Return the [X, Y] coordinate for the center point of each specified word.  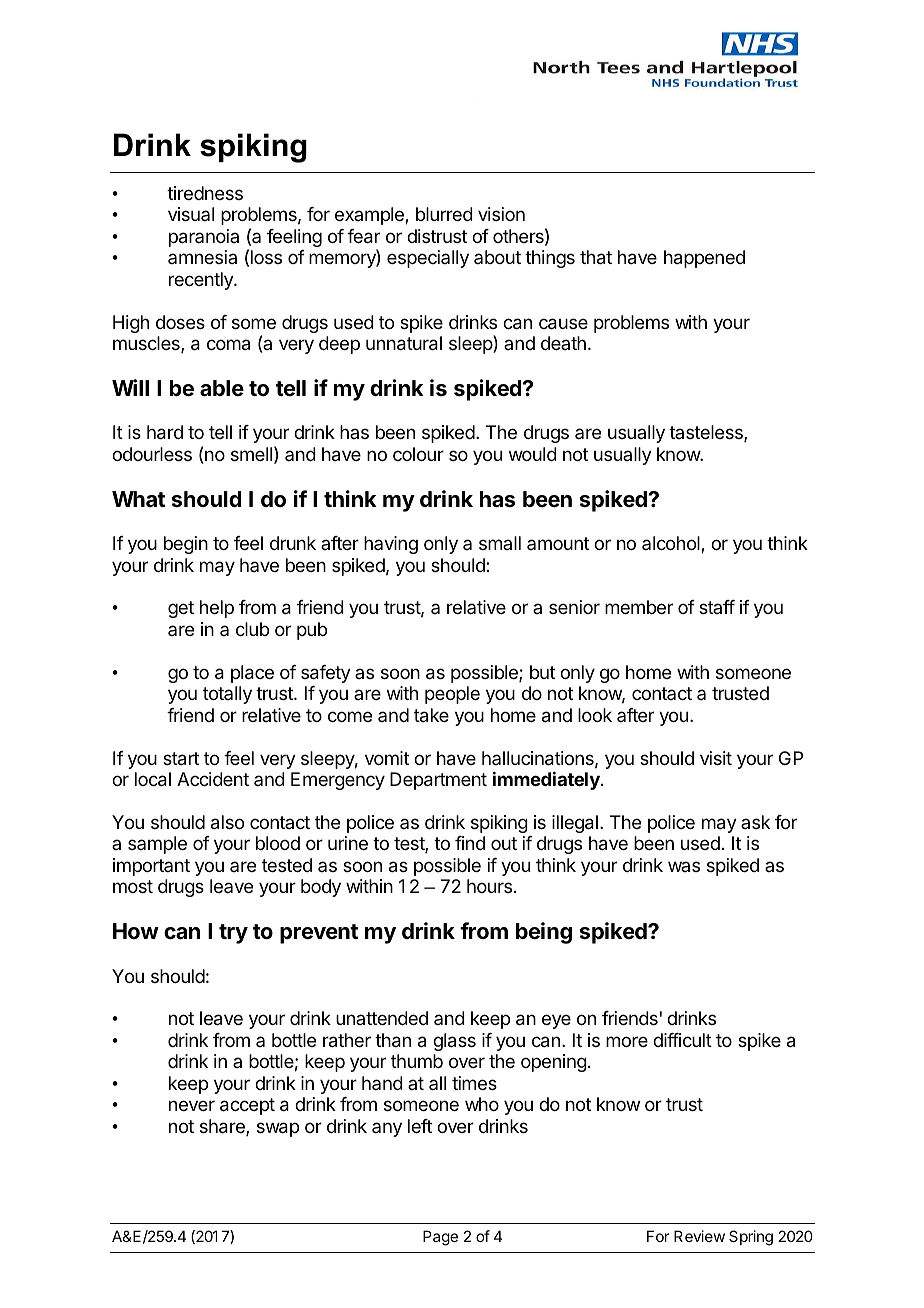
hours [489, 886]
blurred [444, 214]
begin [186, 545]
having [391, 545]
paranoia [204, 238]
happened [704, 259]
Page [440, 1238]
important [151, 867]
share [223, 1127]
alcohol [672, 544]
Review [699, 1236]
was [684, 866]
